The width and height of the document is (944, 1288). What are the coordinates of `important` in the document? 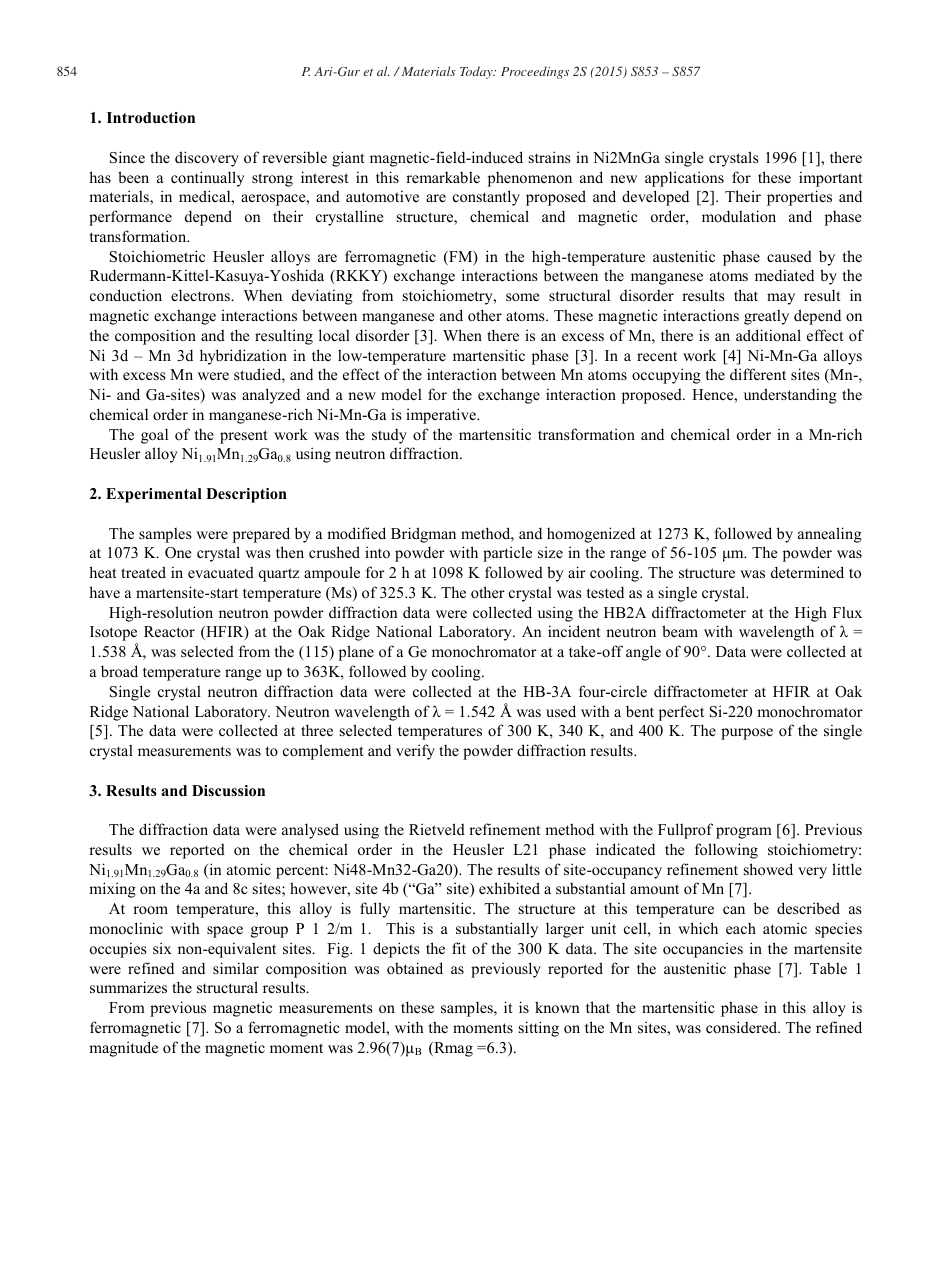 It's located at (830, 179).
